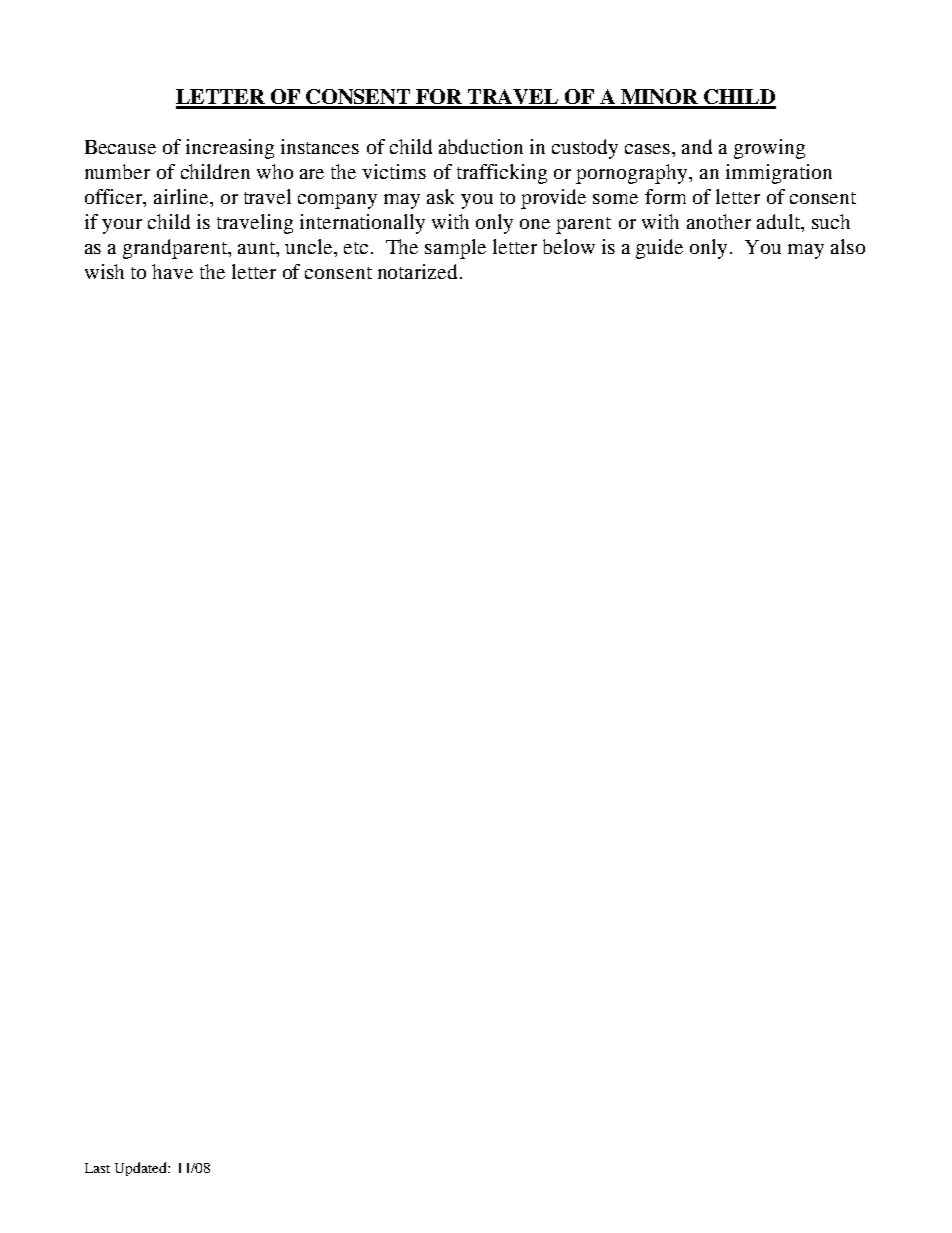 The image size is (952, 1233). Describe the element at coordinates (569, 246) in the screenshot. I see `below` at that location.
